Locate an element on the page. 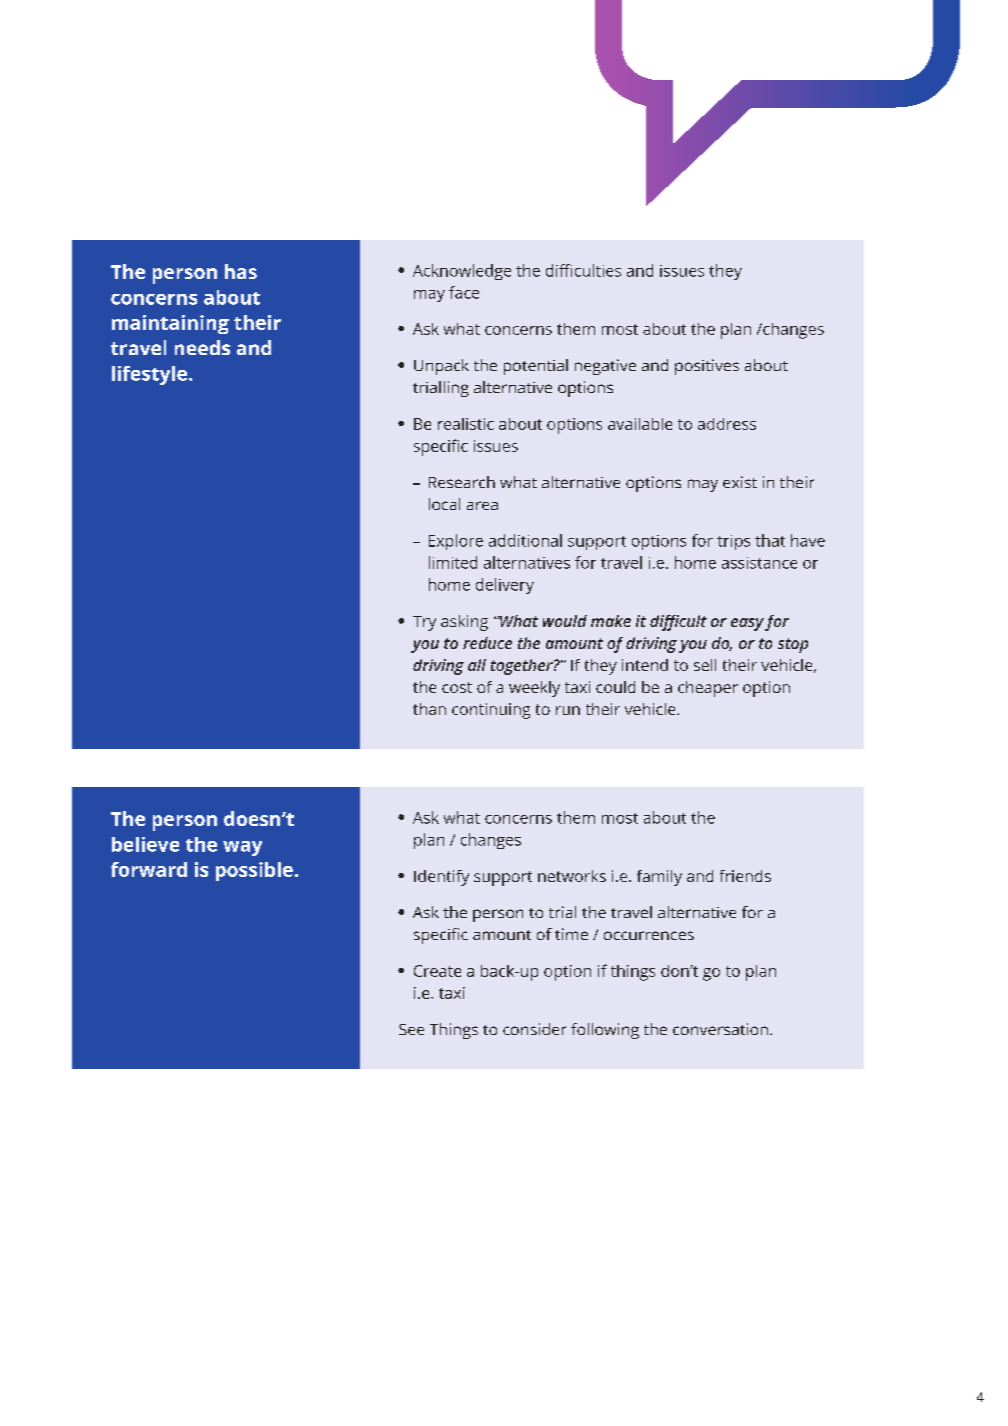 This image has height=1426, width=1008. assistance is located at coordinates (759, 563).
